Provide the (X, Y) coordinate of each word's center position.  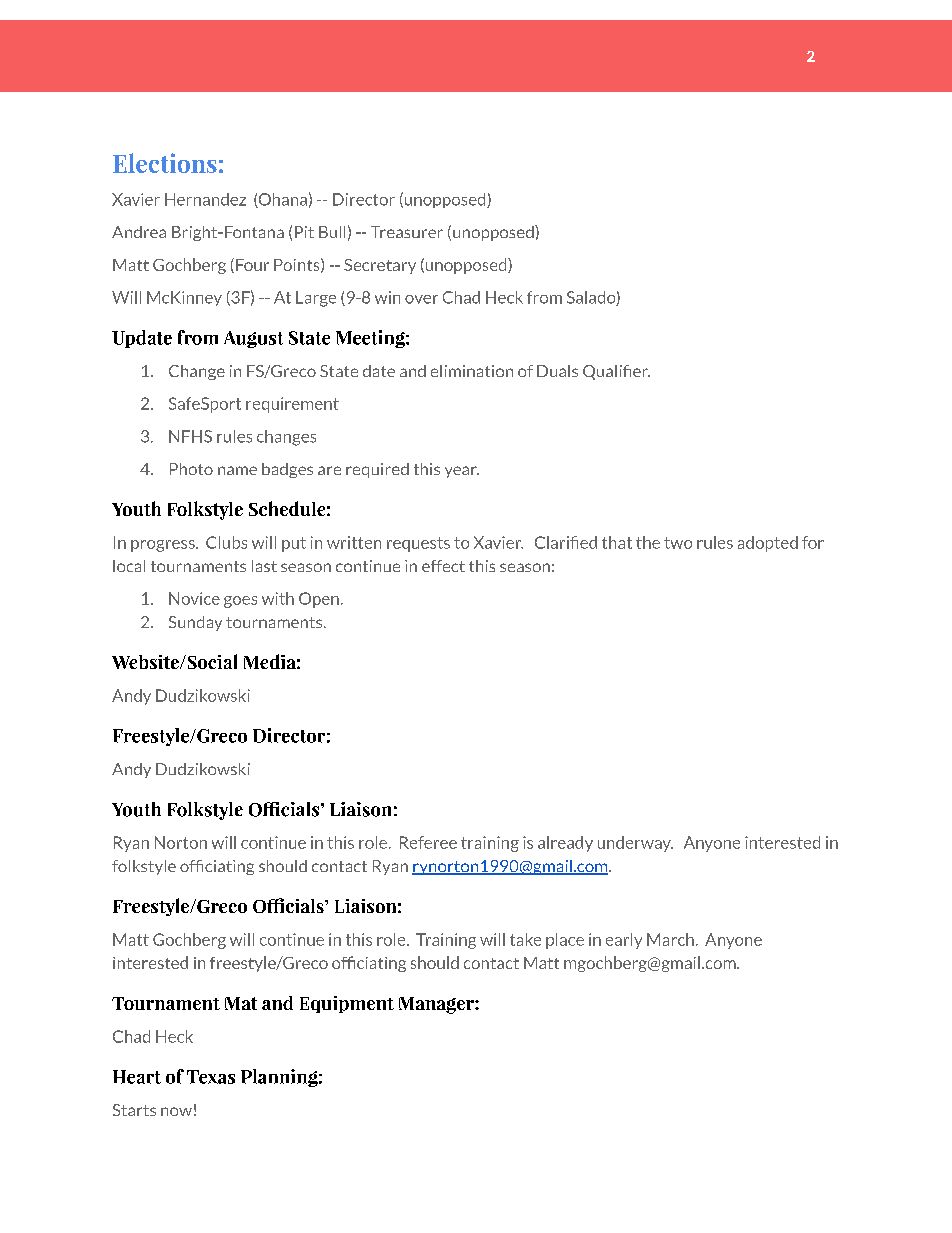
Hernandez (205, 199)
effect (443, 566)
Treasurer (407, 232)
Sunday (195, 623)
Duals (557, 371)
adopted (768, 544)
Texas (211, 1077)
